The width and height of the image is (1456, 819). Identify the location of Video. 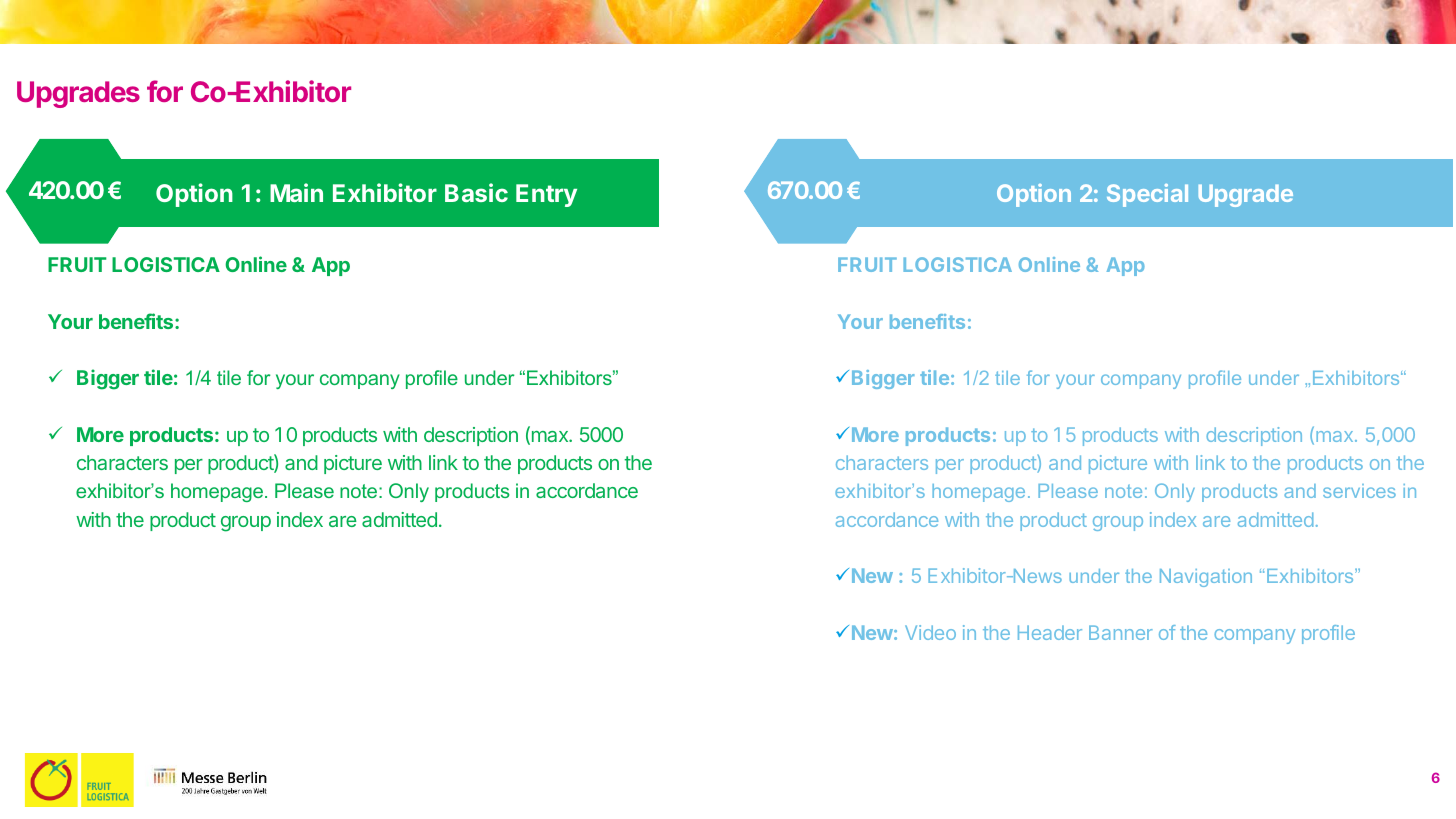
(930, 632).
